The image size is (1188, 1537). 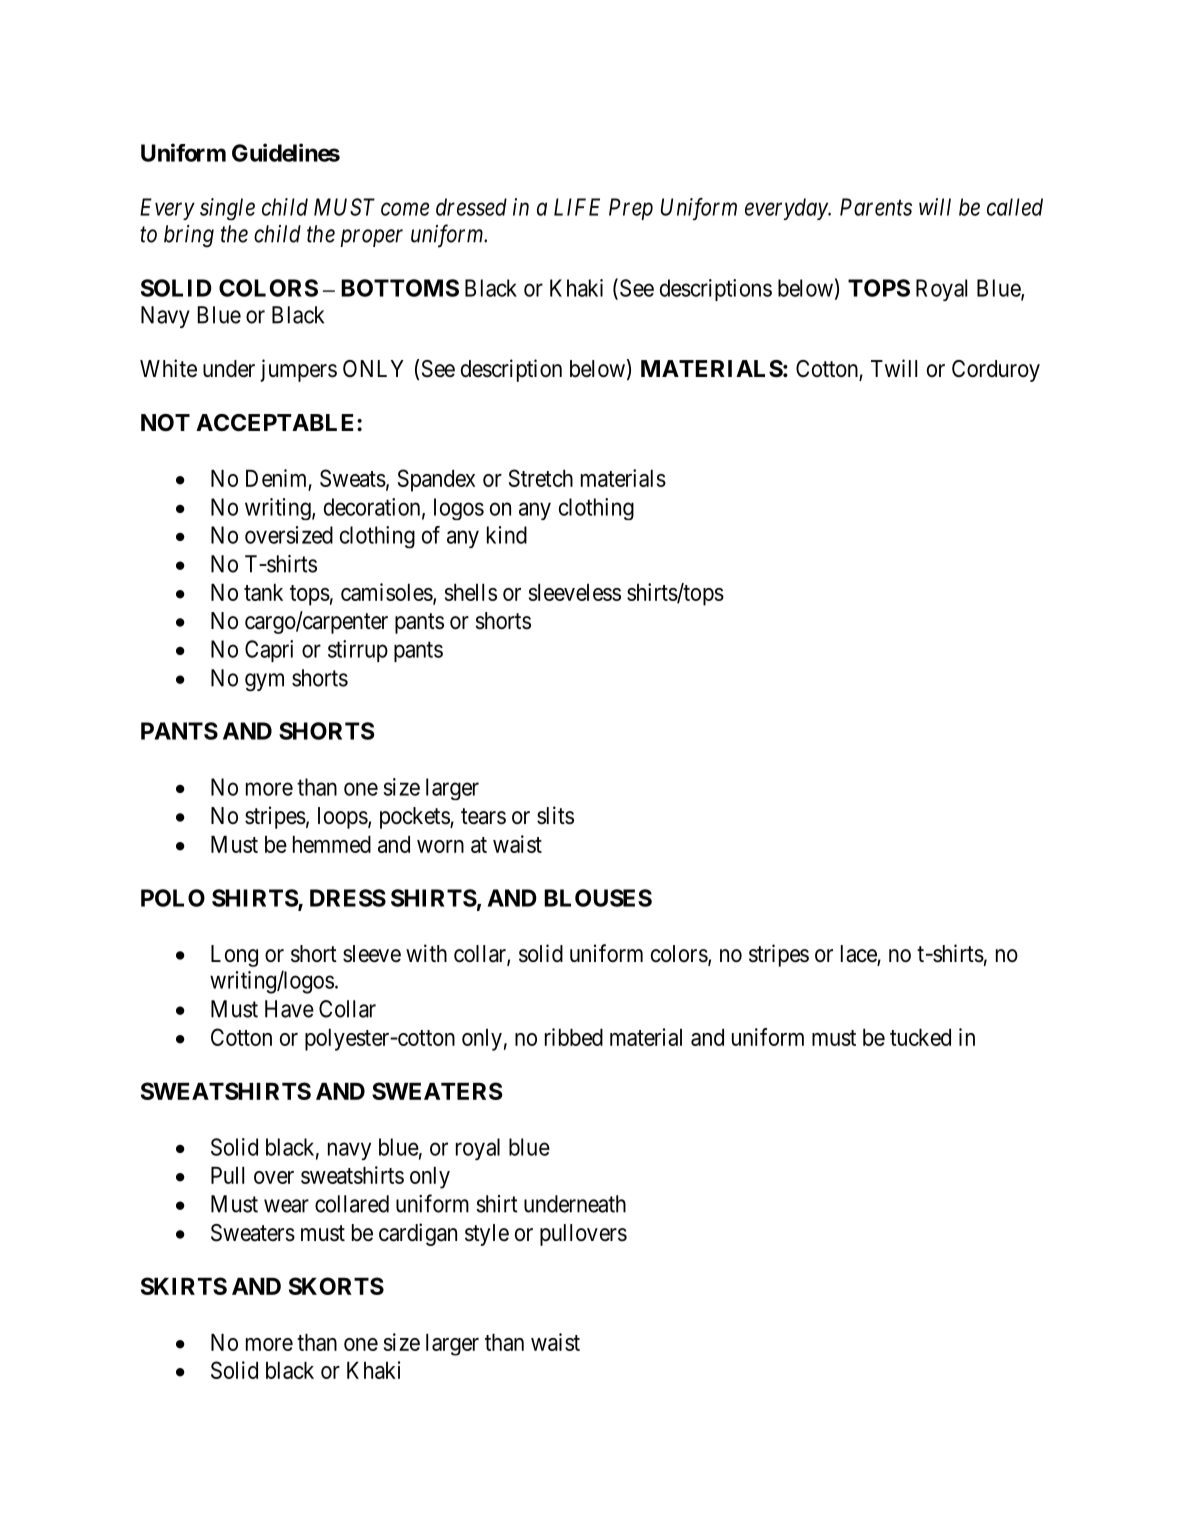 What do you see at coordinates (227, 209) in the screenshot?
I see `single` at bounding box center [227, 209].
